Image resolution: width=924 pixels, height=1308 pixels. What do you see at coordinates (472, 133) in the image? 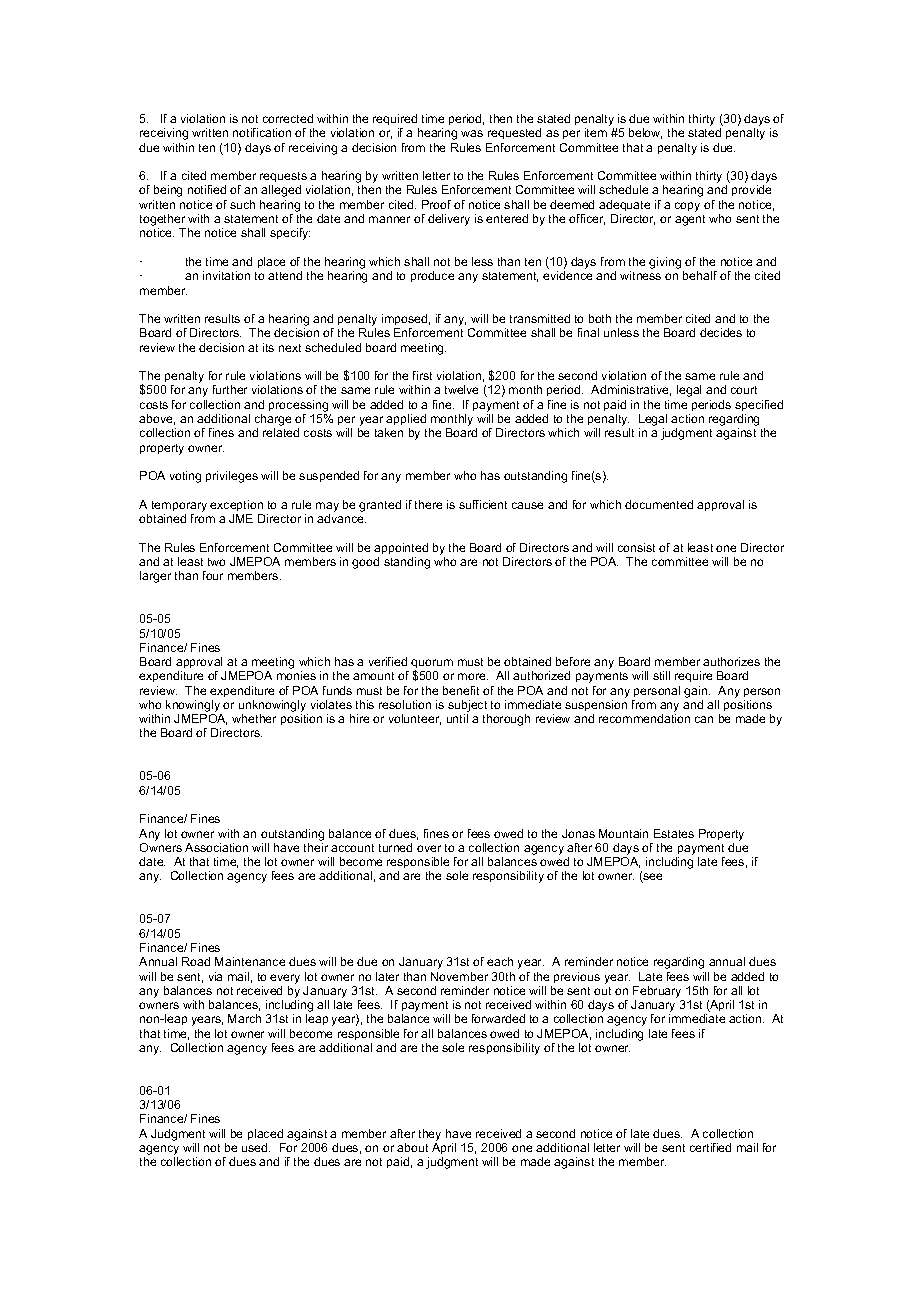
I see `was` at bounding box center [472, 133].
